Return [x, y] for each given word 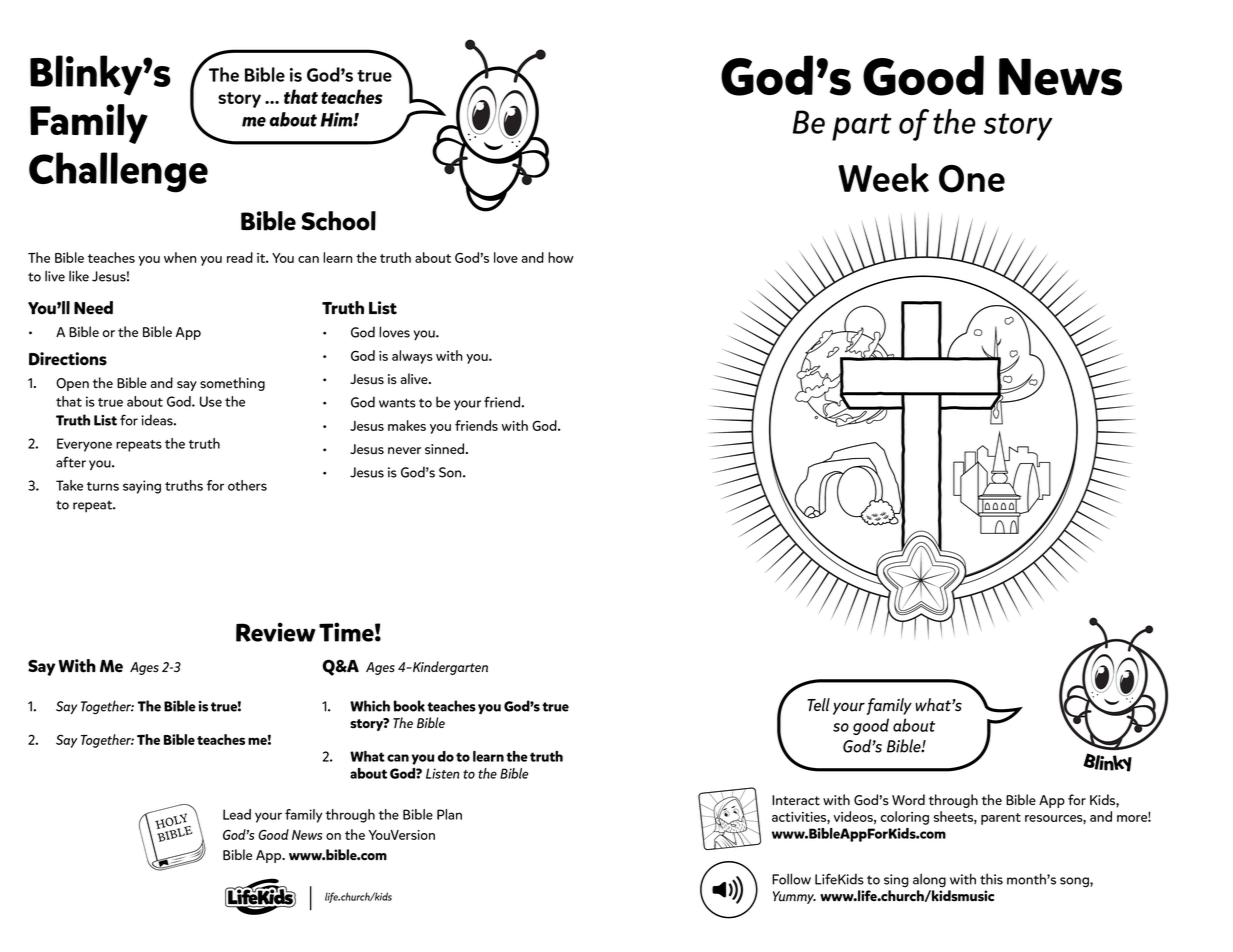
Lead [237, 814]
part [862, 127]
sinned [446, 449]
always [412, 357]
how [561, 257]
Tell [818, 704]
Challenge [118, 172]
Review [276, 632]
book [409, 706]
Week [883, 177]
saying [142, 487]
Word [908, 799]
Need [93, 308]
